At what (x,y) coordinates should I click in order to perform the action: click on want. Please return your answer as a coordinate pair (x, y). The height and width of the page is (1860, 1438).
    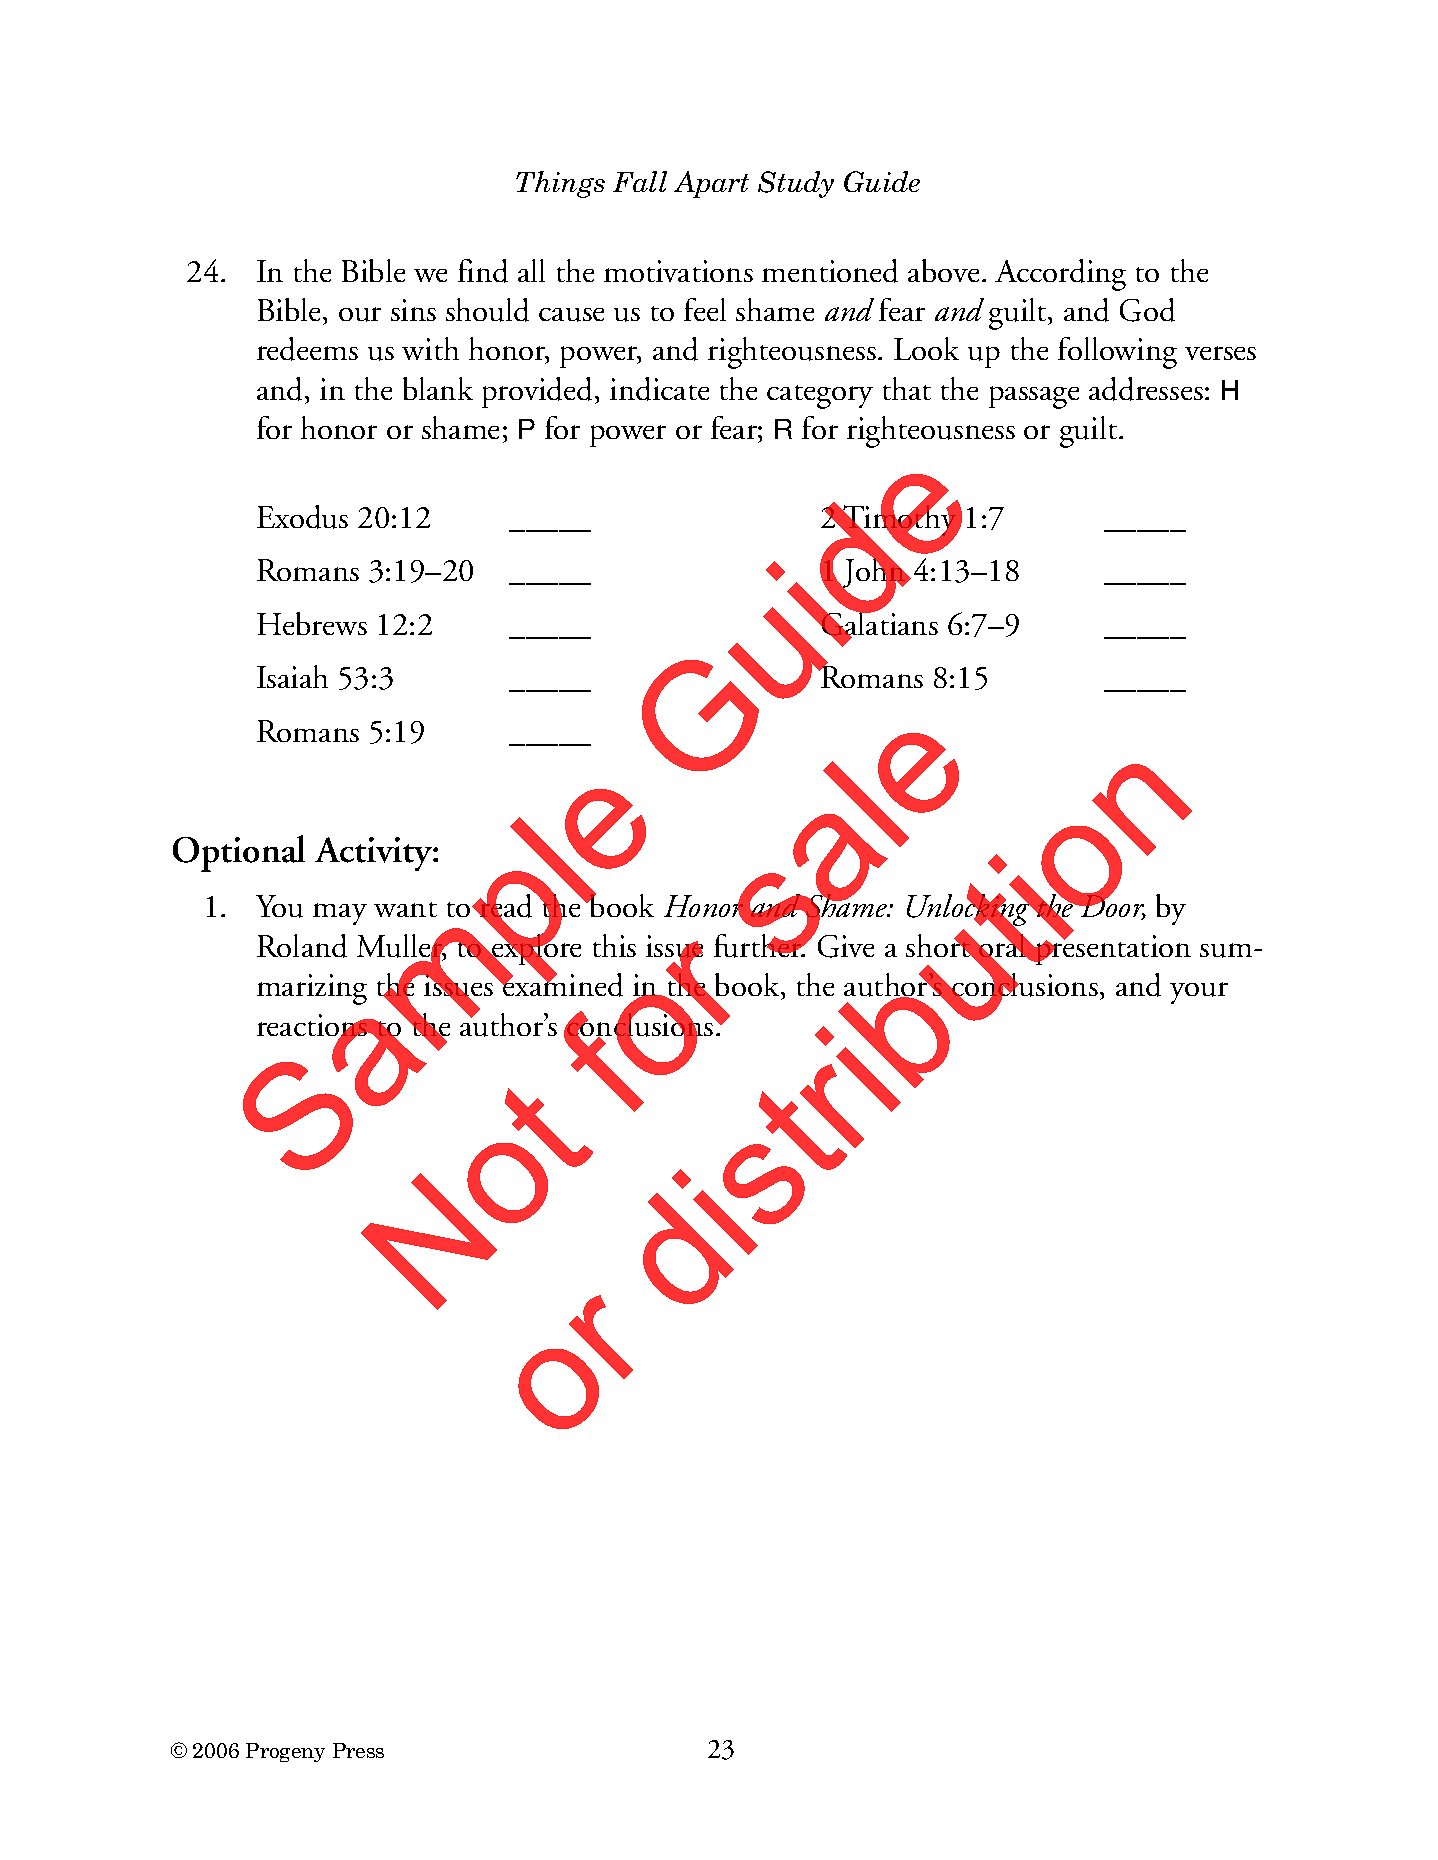
    Looking at the image, I should click on (405, 909).
